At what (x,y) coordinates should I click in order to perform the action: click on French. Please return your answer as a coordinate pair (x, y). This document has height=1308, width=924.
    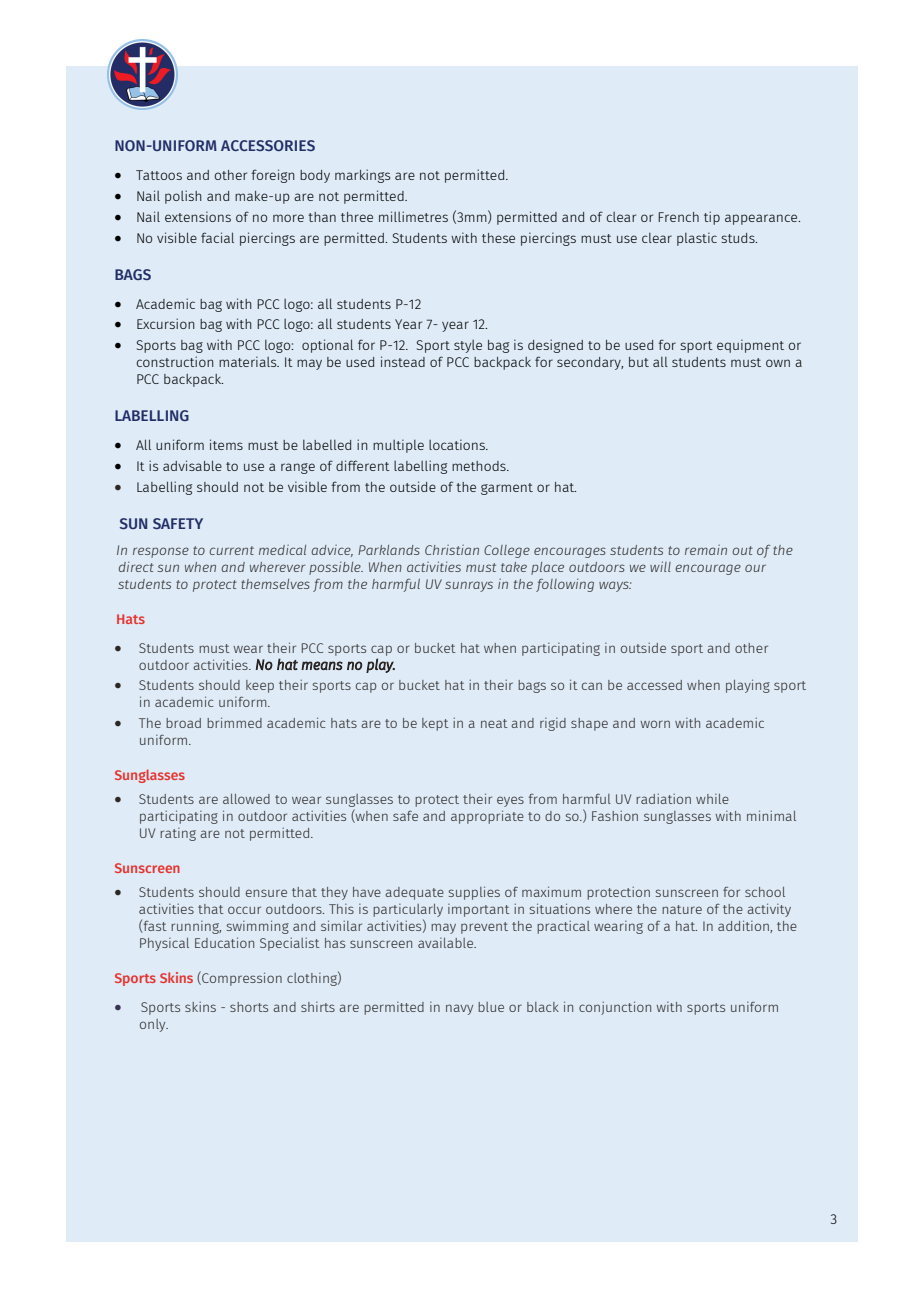
    Looking at the image, I should click on (678, 217).
